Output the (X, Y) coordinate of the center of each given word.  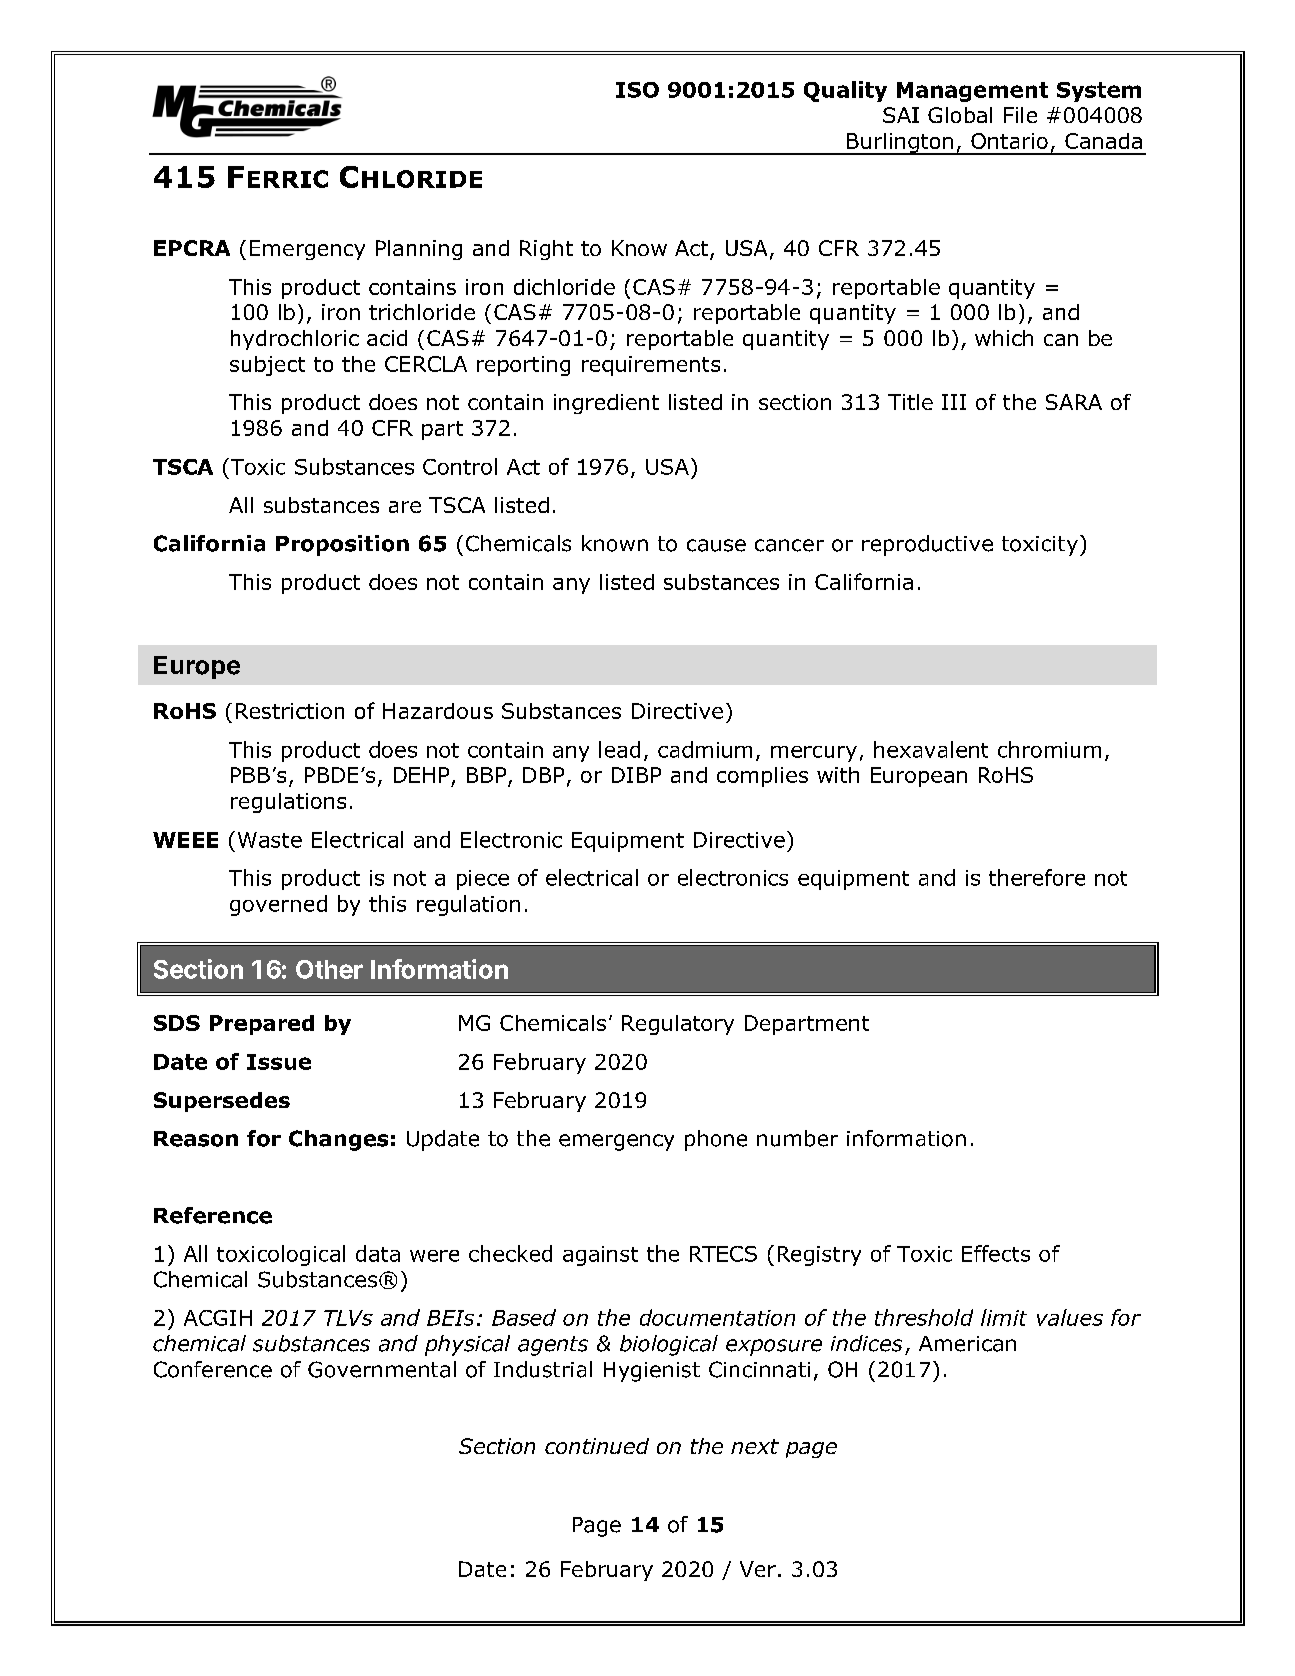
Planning (419, 250)
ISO (637, 90)
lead (619, 749)
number (797, 1138)
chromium (1049, 749)
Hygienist (652, 1372)
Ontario (1009, 141)
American (967, 1344)
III (954, 402)
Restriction (290, 711)
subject (267, 366)
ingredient (606, 404)
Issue (279, 1062)
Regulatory (678, 1025)
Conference (213, 1369)
